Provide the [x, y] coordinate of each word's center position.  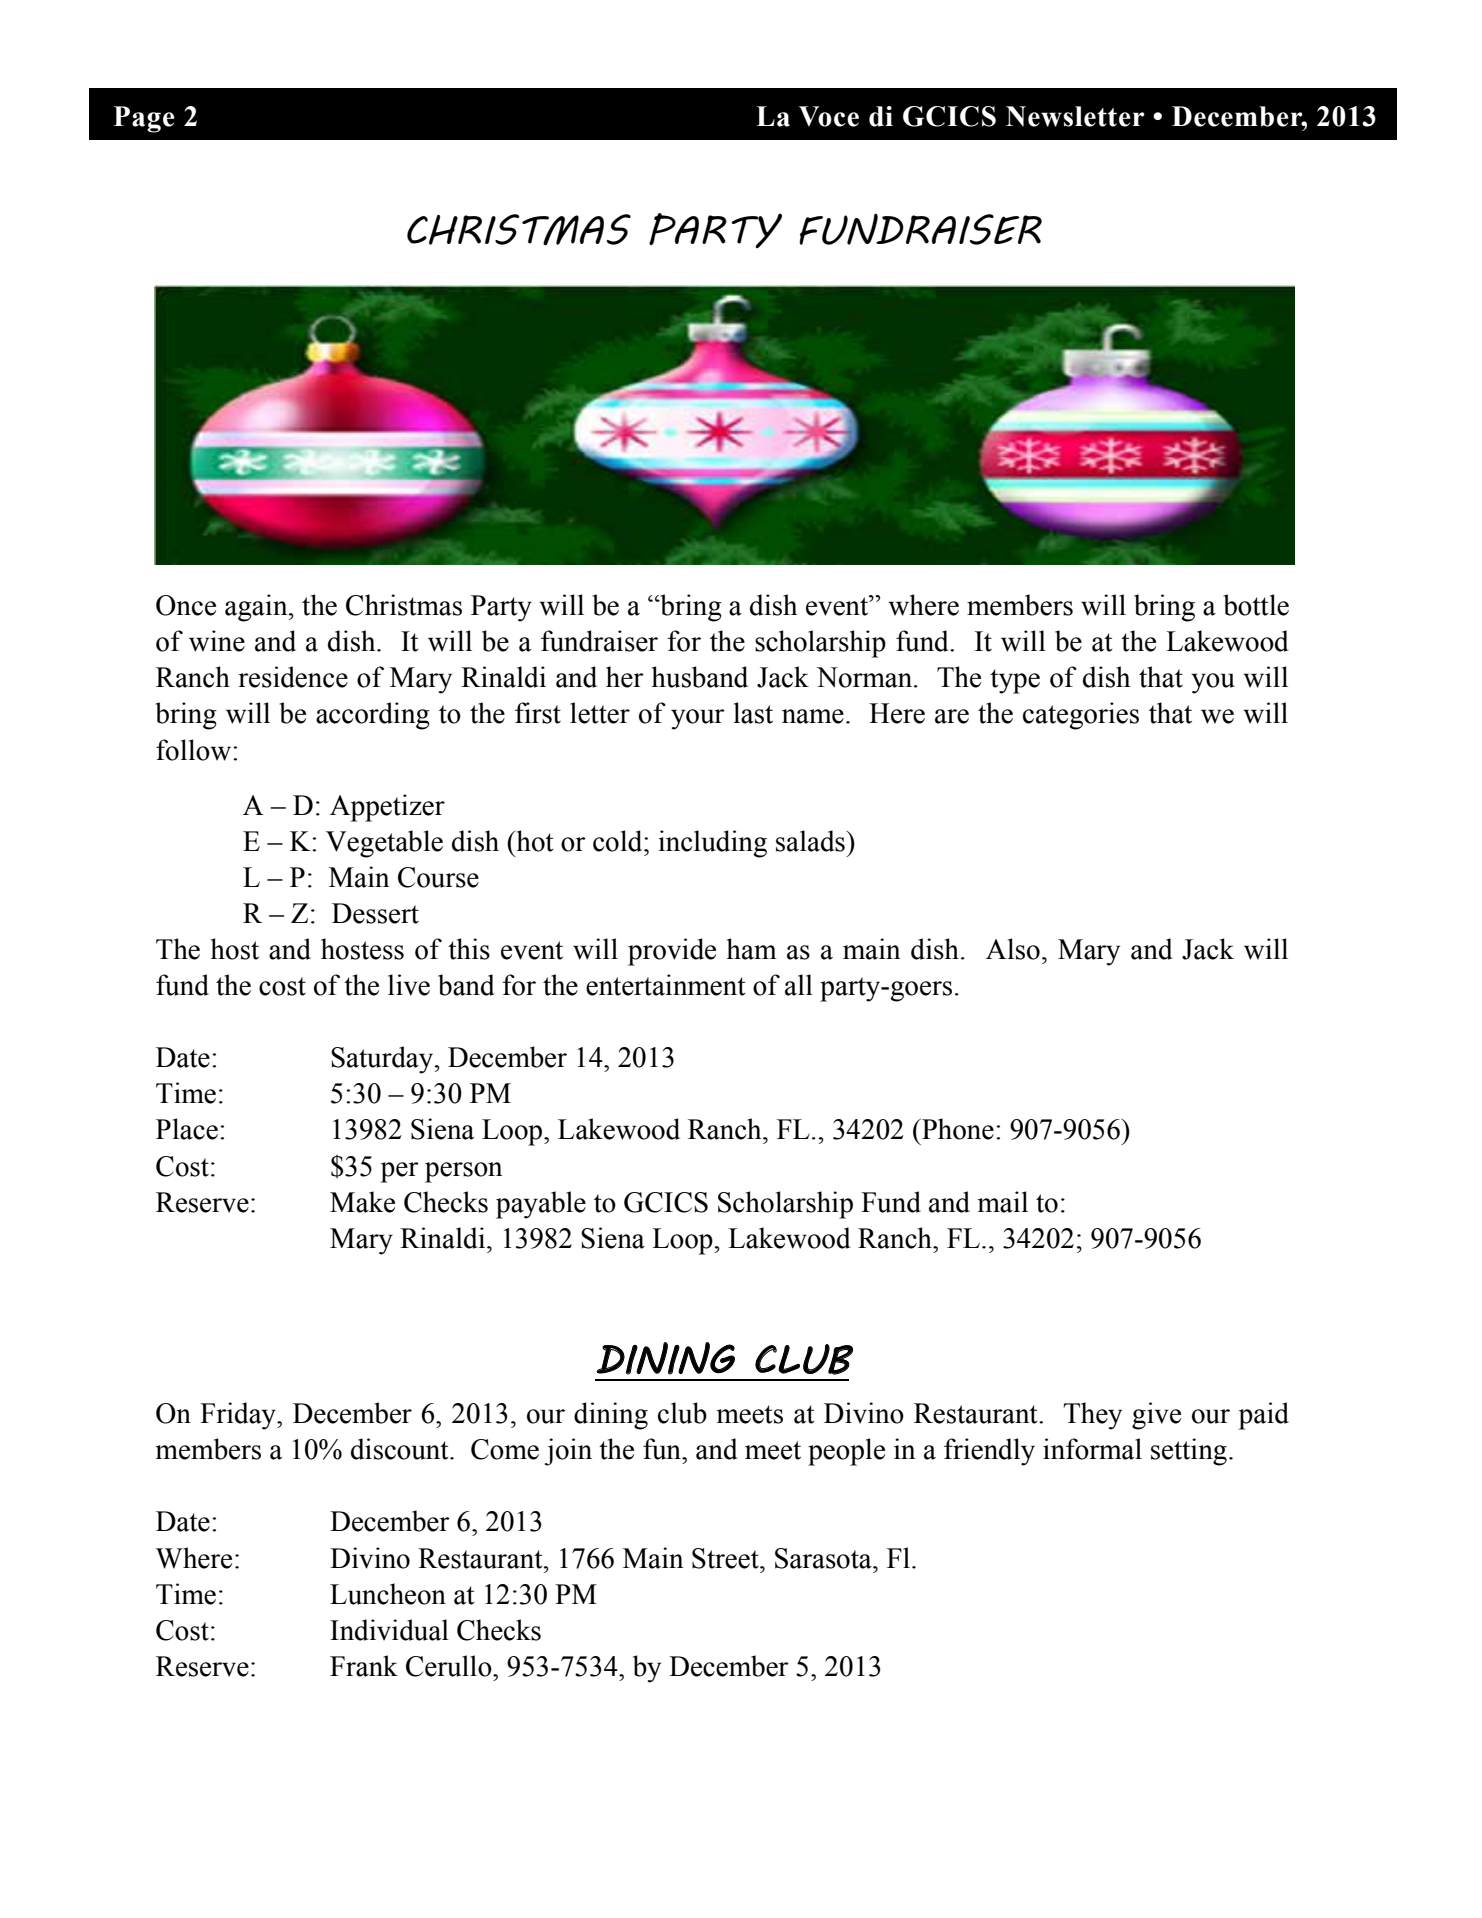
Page [144, 119]
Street [726, 1558]
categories [1081, 716]
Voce [829, 116]
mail [1003, 1202]
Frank [364, 1666]
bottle [1256, 605]
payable [541, 1205]
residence [293, 677]
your [698, 719]
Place [187, 1129]
